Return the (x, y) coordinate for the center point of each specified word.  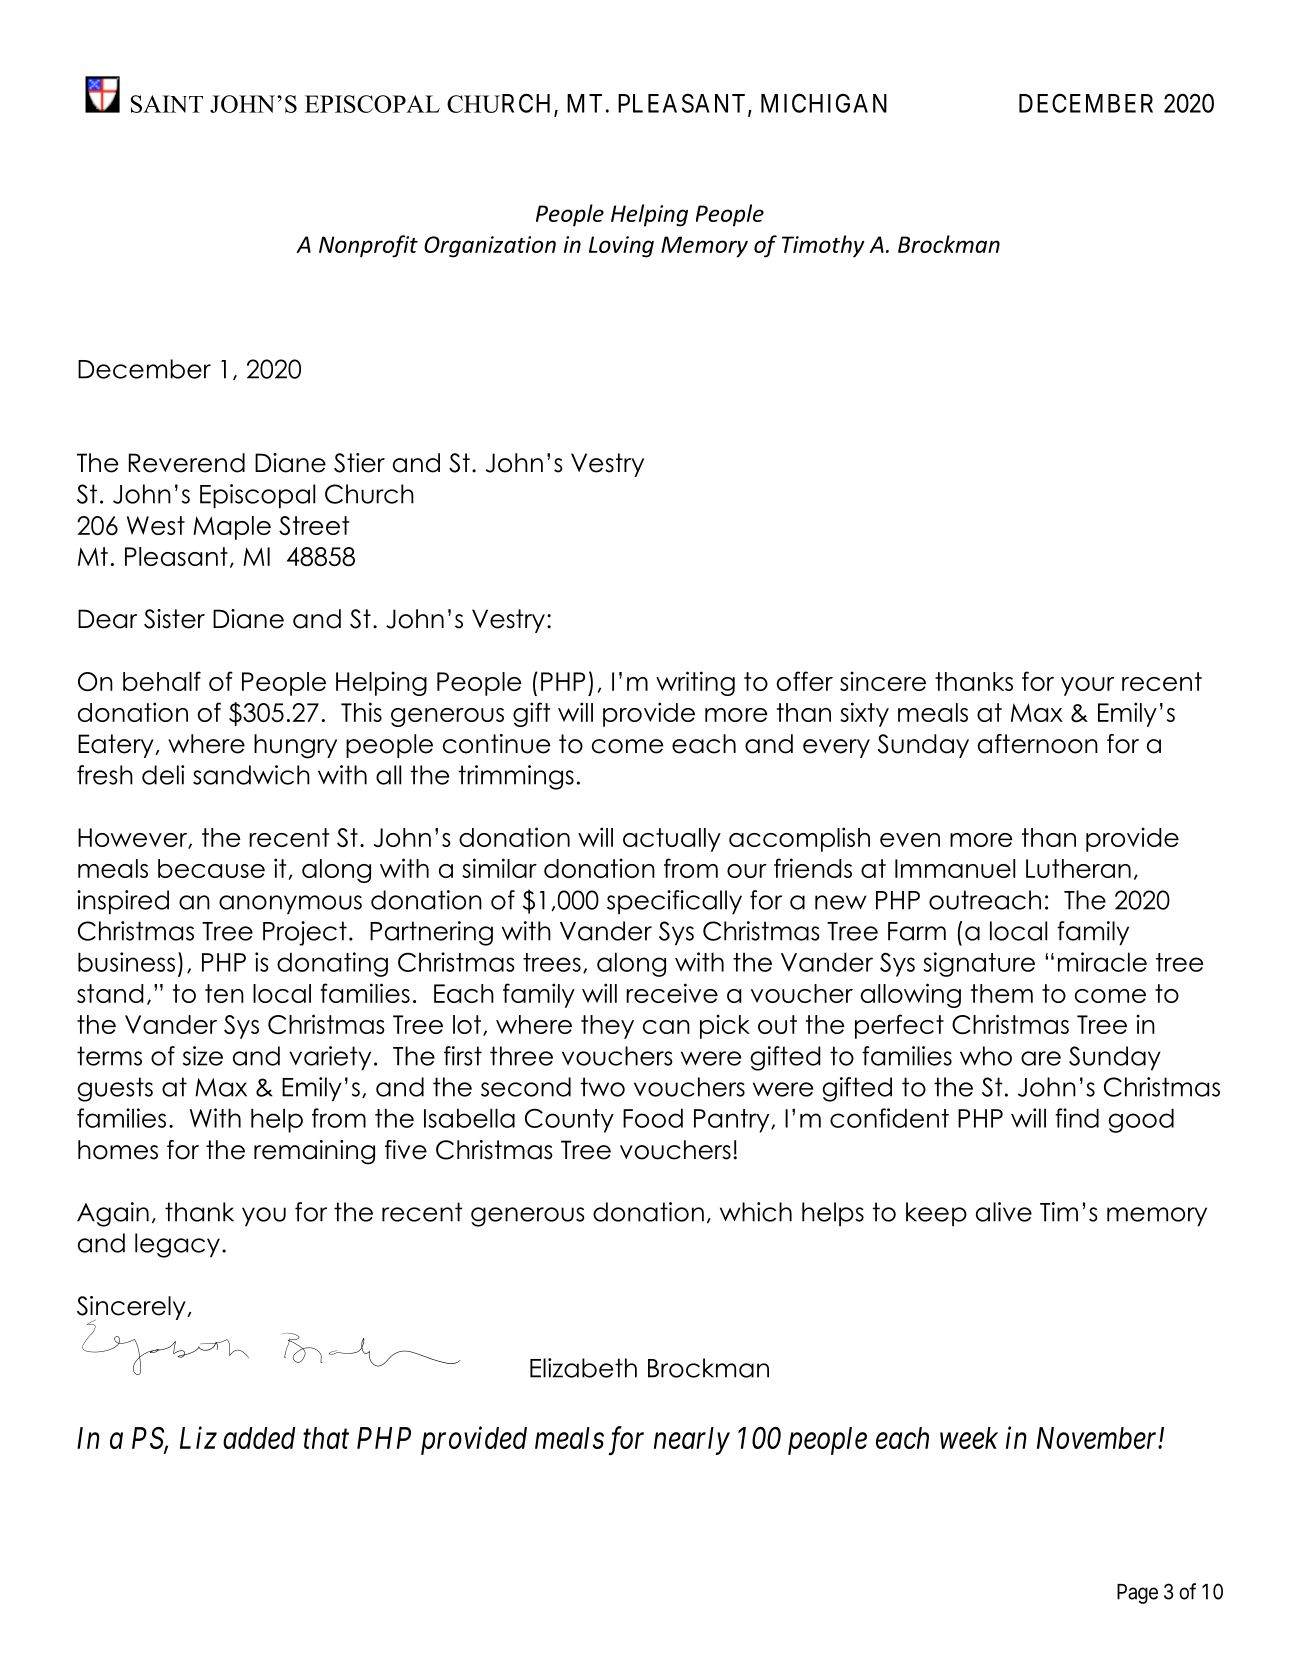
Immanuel (955, 868)
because (211, 868)
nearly (692, 1441)
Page (1137, 1594)
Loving (621, 247)
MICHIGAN (824, 103)
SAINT (167, 104)
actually (672, 840)
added (259, 1438)
